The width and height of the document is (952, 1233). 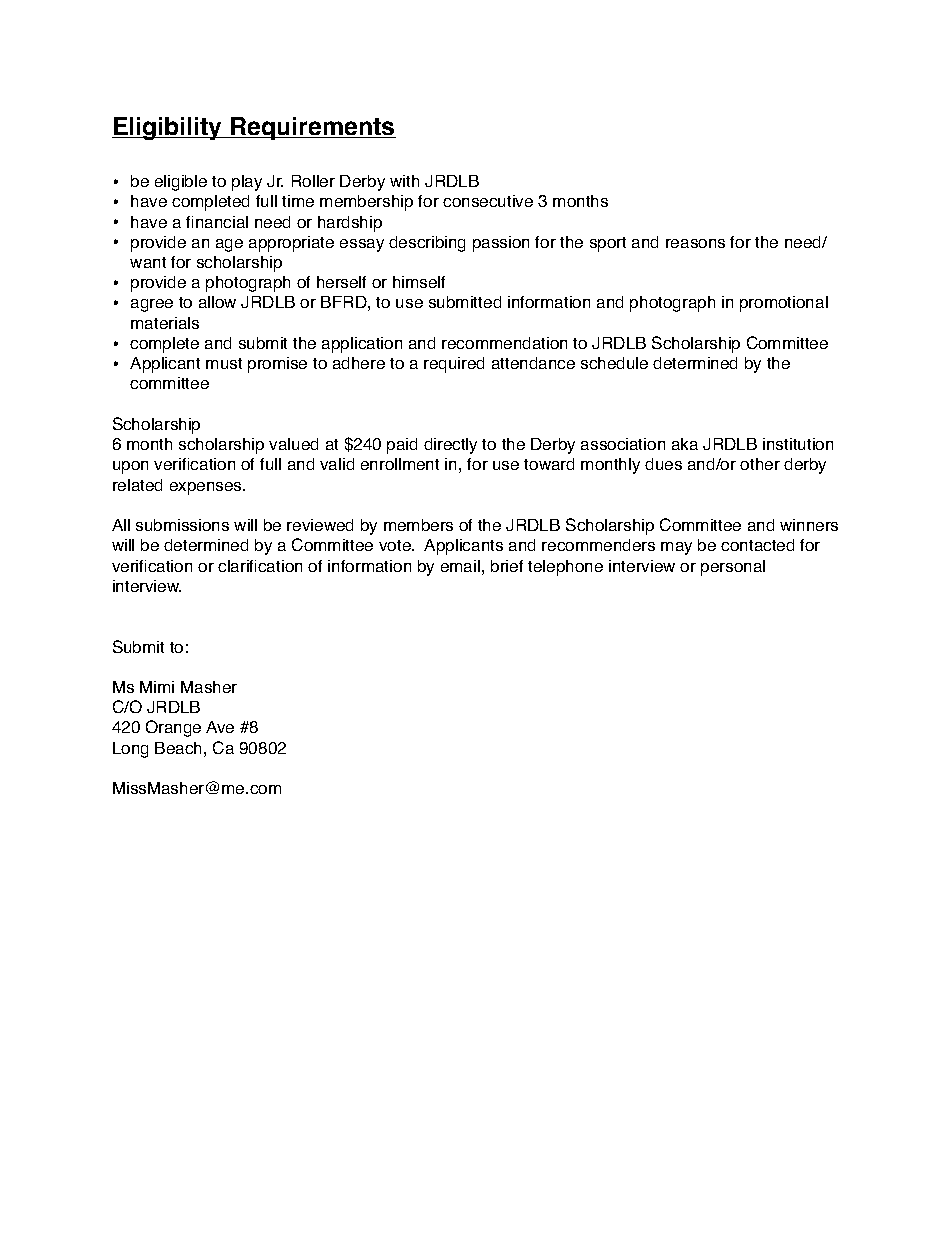 What do you see at coordinates (168, 128) in the document?
I see `Eligibility` at bounding box center [168, 128].
